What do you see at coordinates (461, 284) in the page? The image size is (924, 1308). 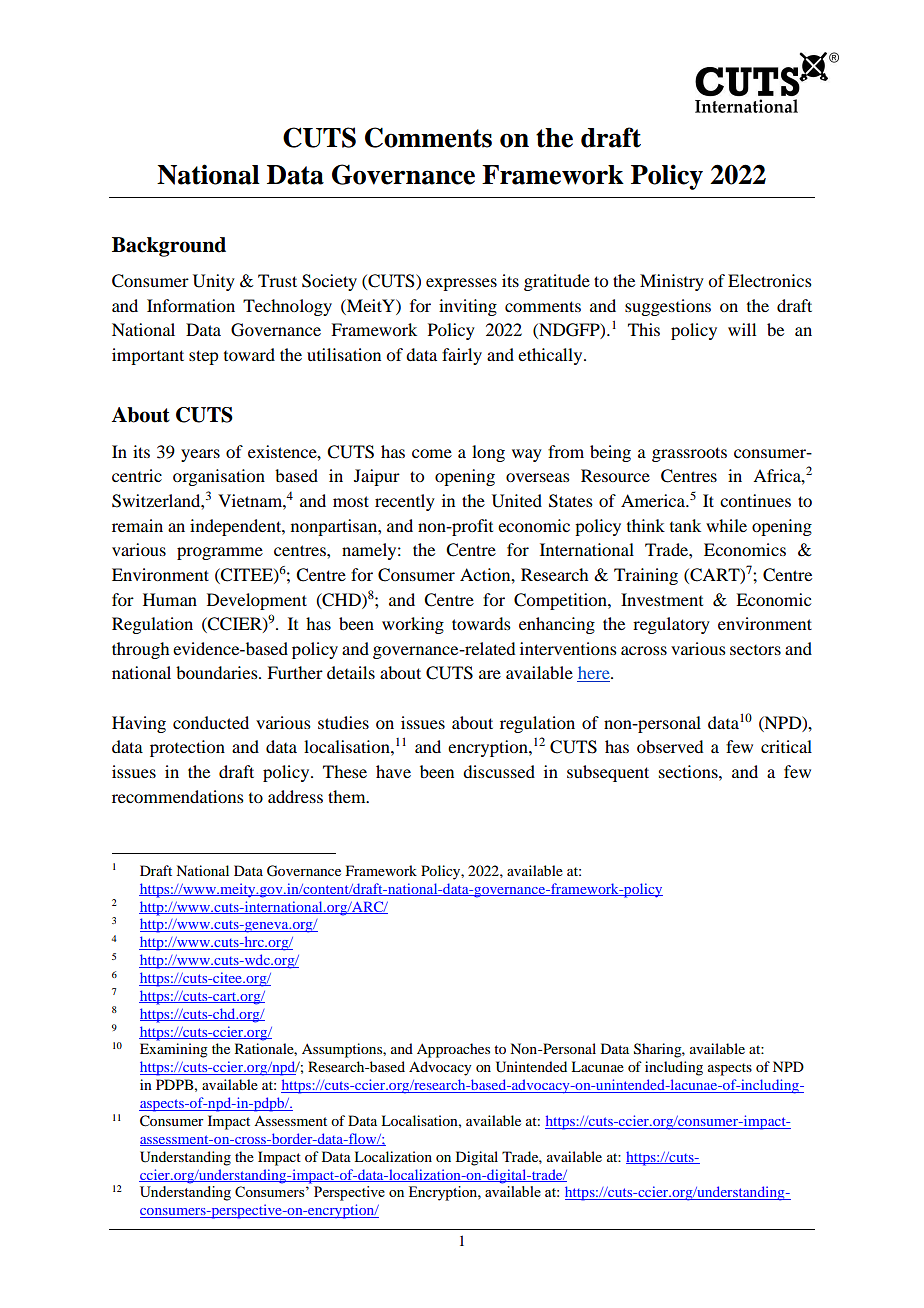 I see `expresses` at bounding box center [461, 284].
